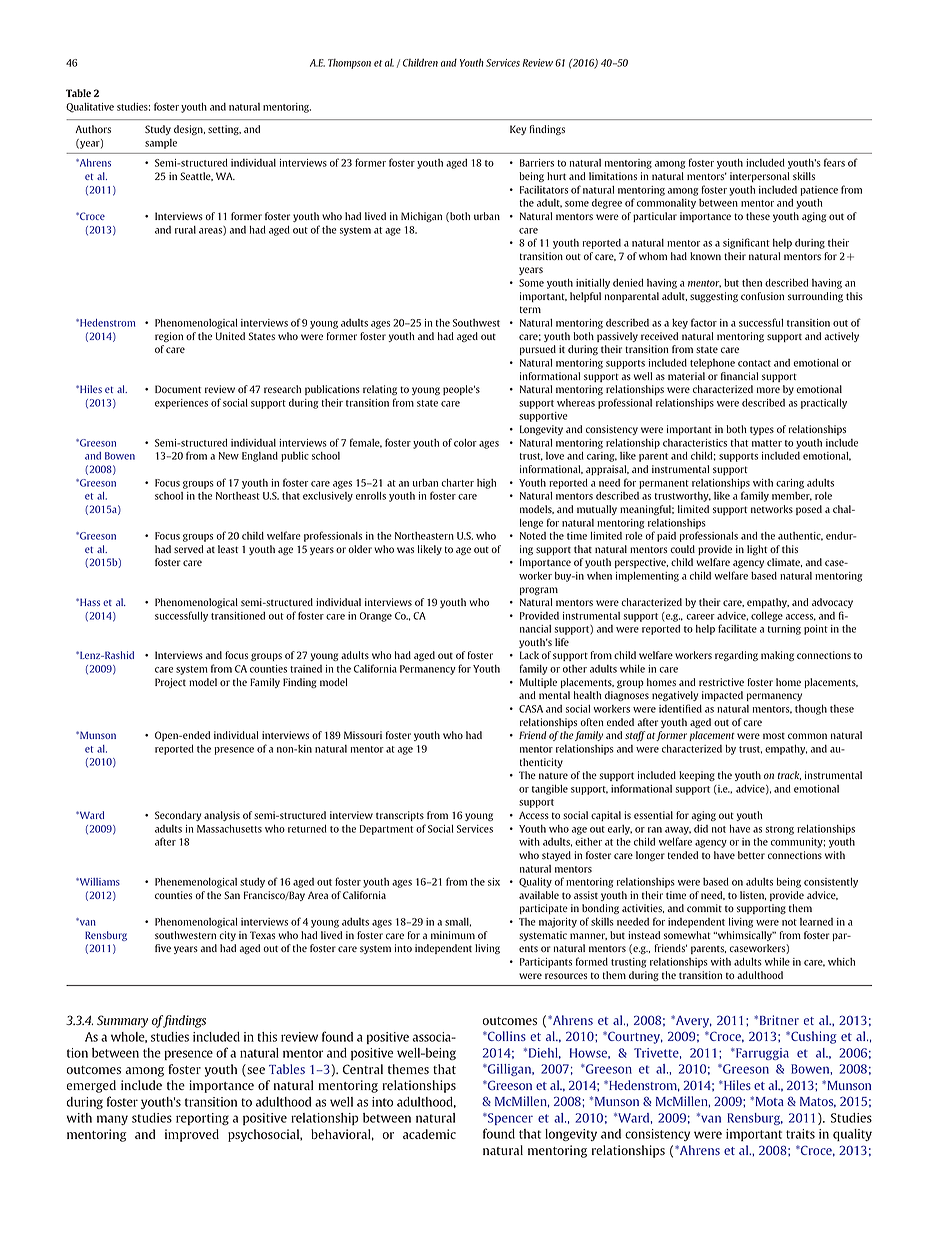  I want to click on interpersonal, so click(759, 177).
